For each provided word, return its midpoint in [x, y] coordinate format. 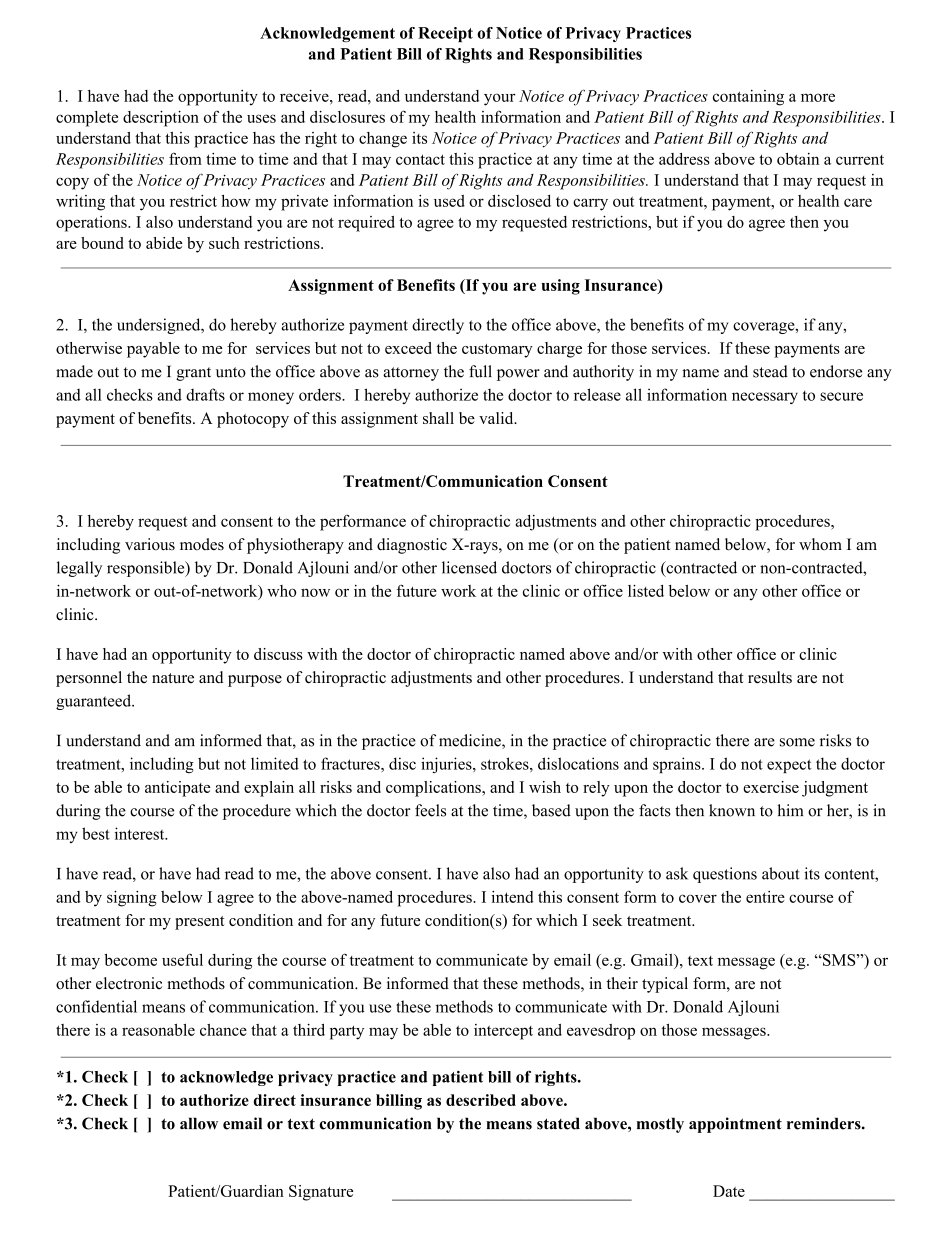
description [161, 118]
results [770, 677]
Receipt [445, 34]
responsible [147, 569]
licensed [469, 567]
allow [199, 1123]
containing [748, 98]
